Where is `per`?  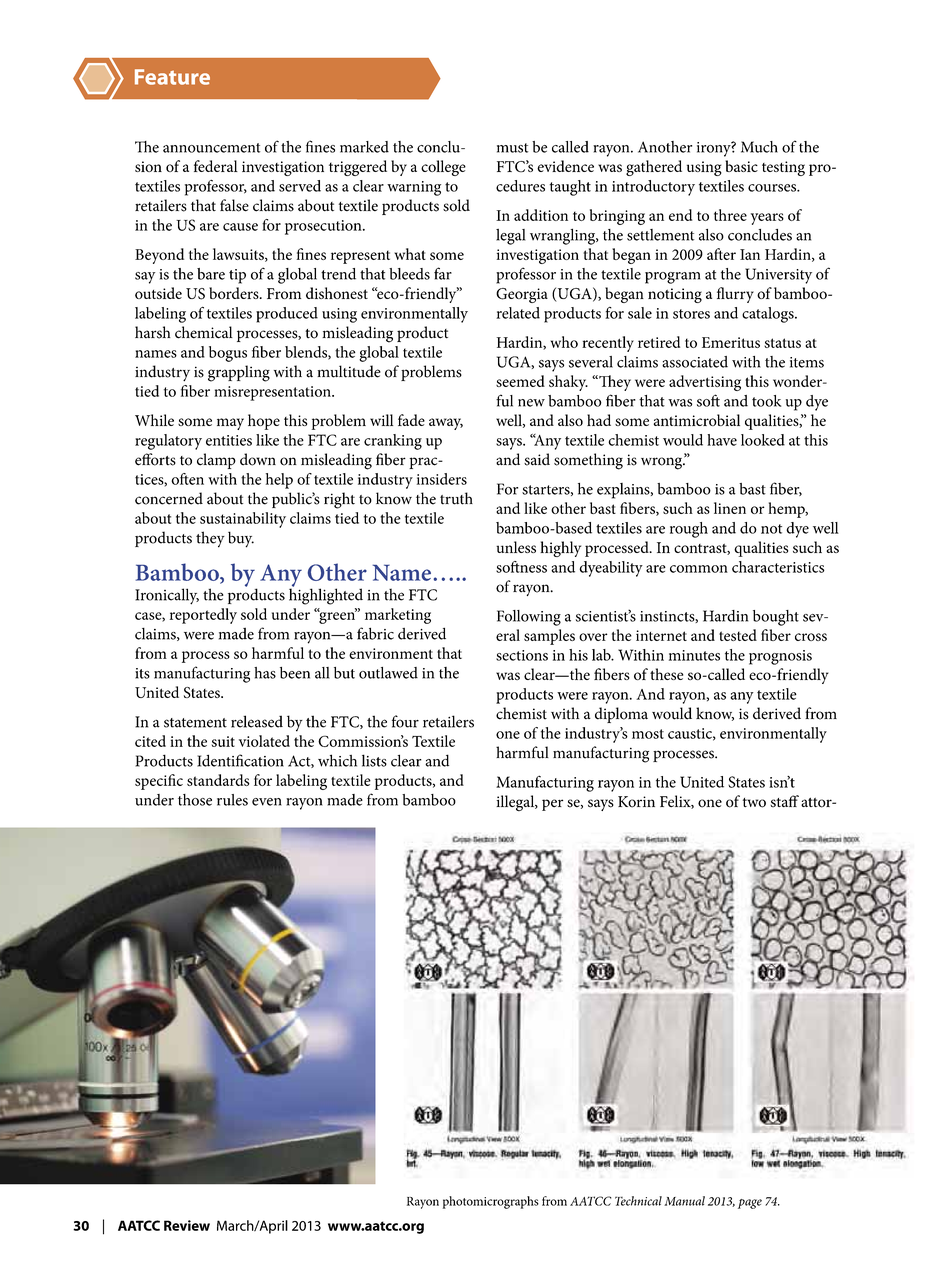 per is located at coordinates (552, 805).
